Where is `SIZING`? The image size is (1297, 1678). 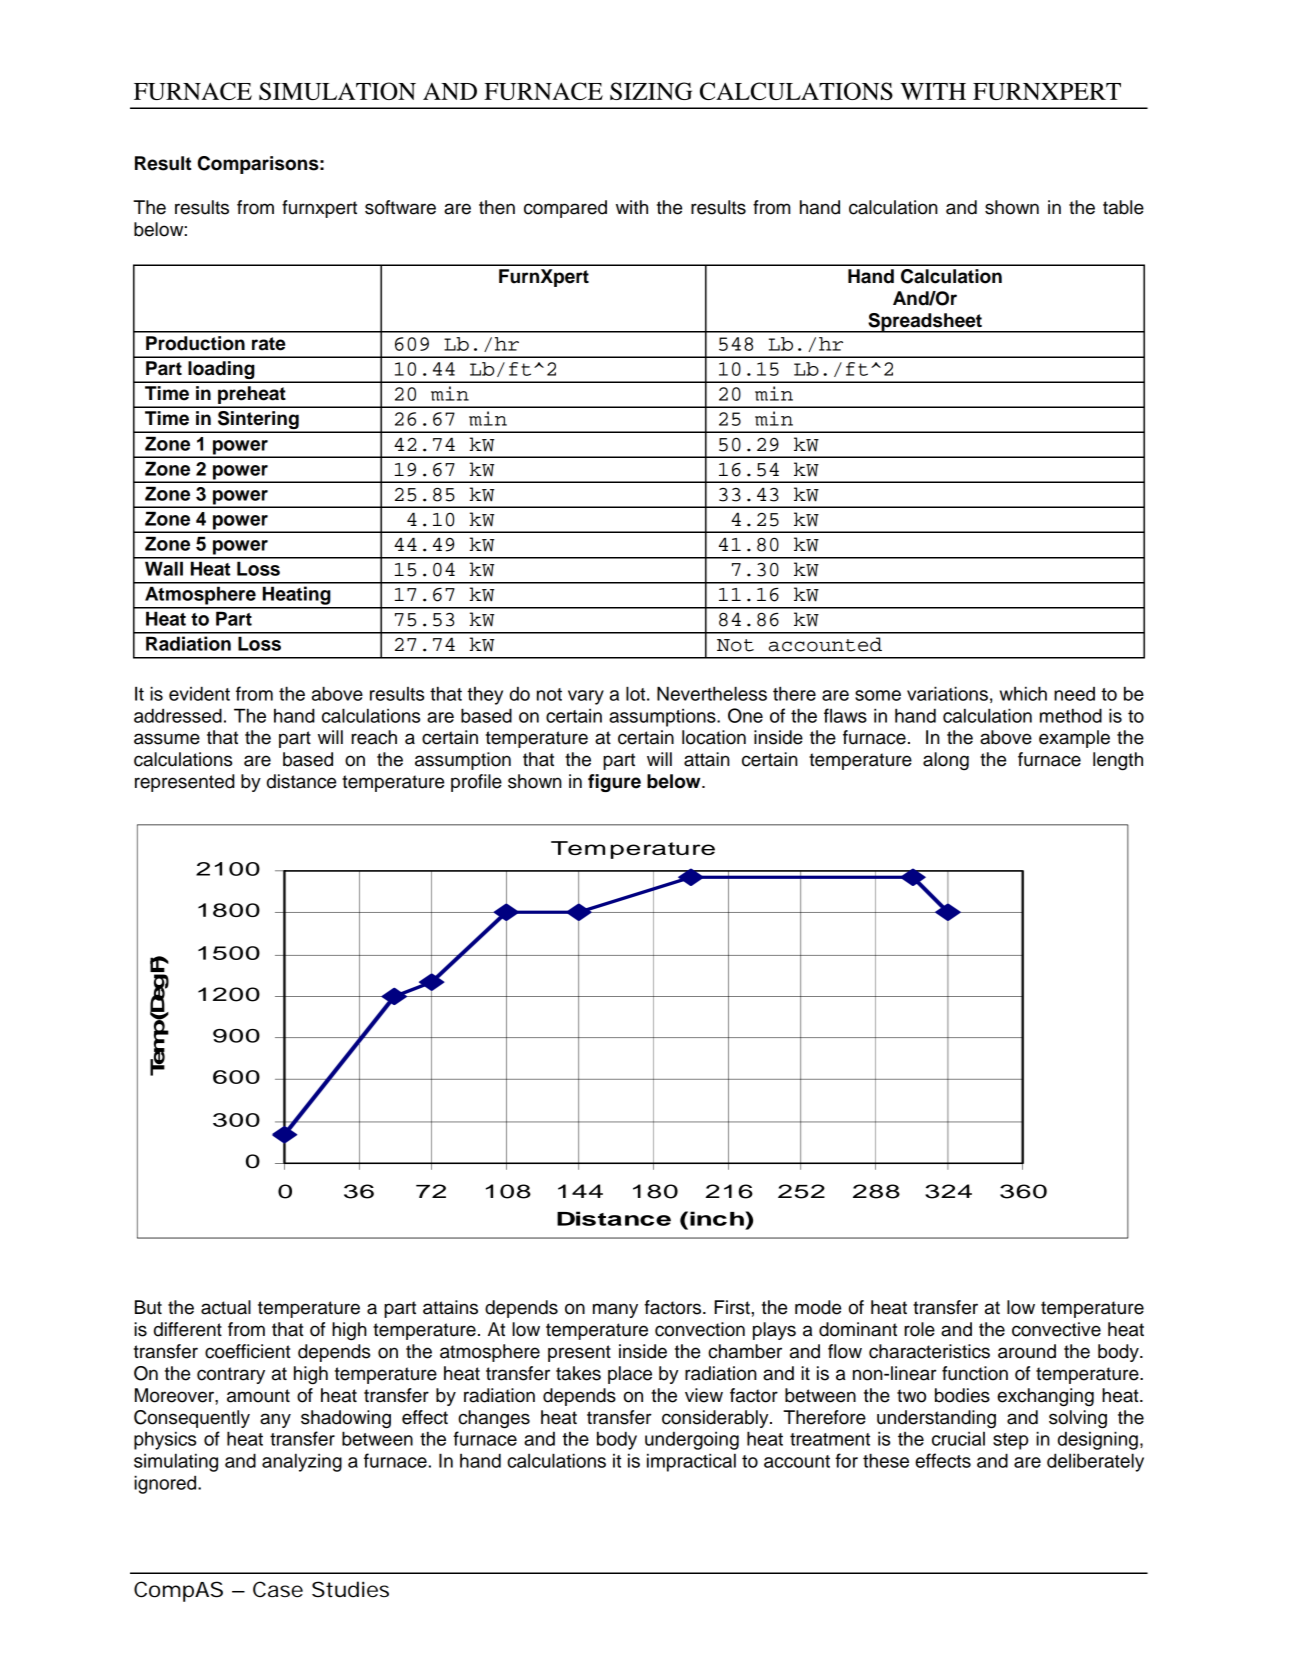 SIZING is located at coordinates (651, 91).
